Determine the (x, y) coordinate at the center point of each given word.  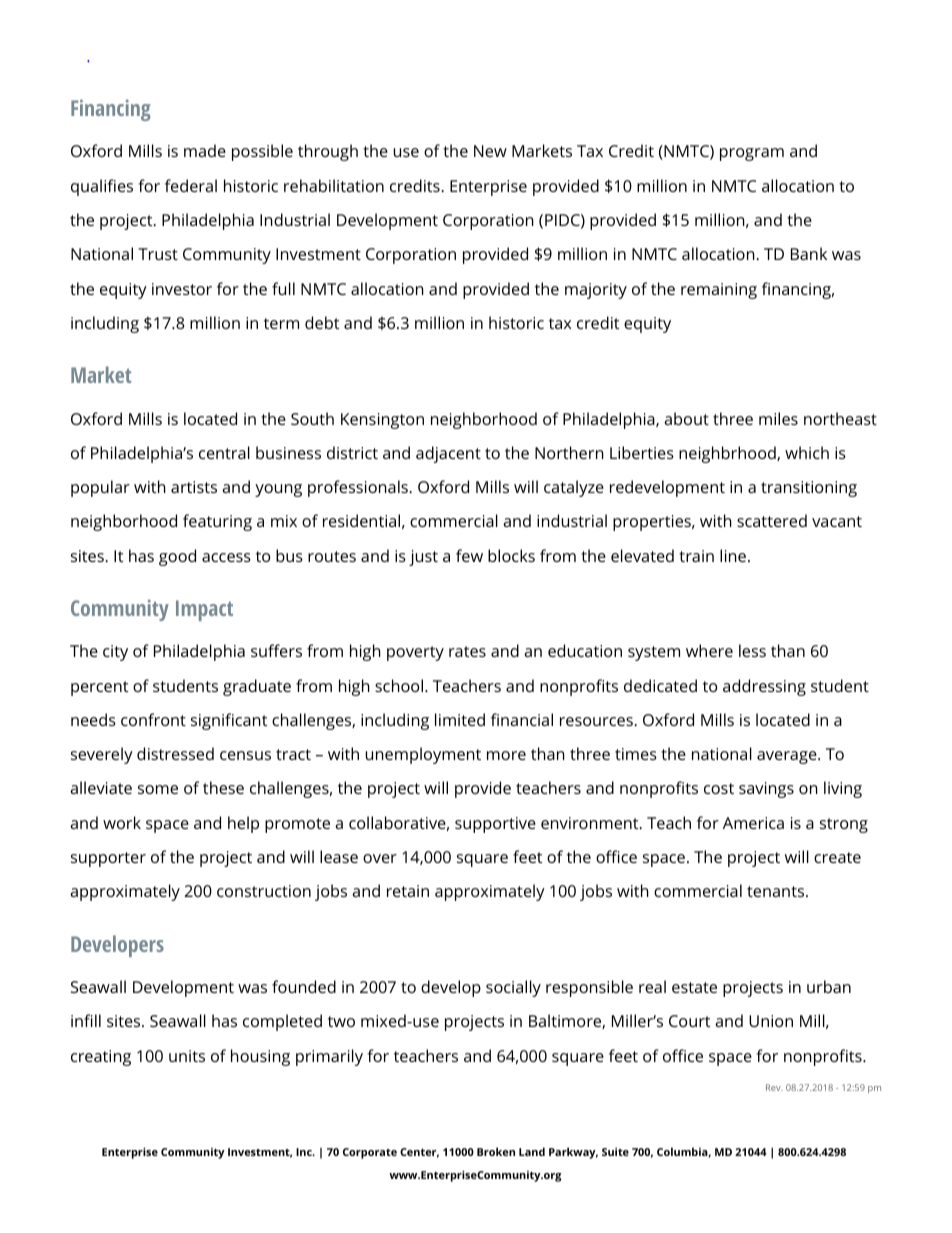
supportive (495, 825)
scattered (772, 520)
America (753, 823)
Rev (774, 1087)
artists (194, 487)
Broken (496, 1151)
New (490, 151)
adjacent (448, 454)
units (187, 1056)
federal (191, 185)
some (158, 789)
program (752, 154)
